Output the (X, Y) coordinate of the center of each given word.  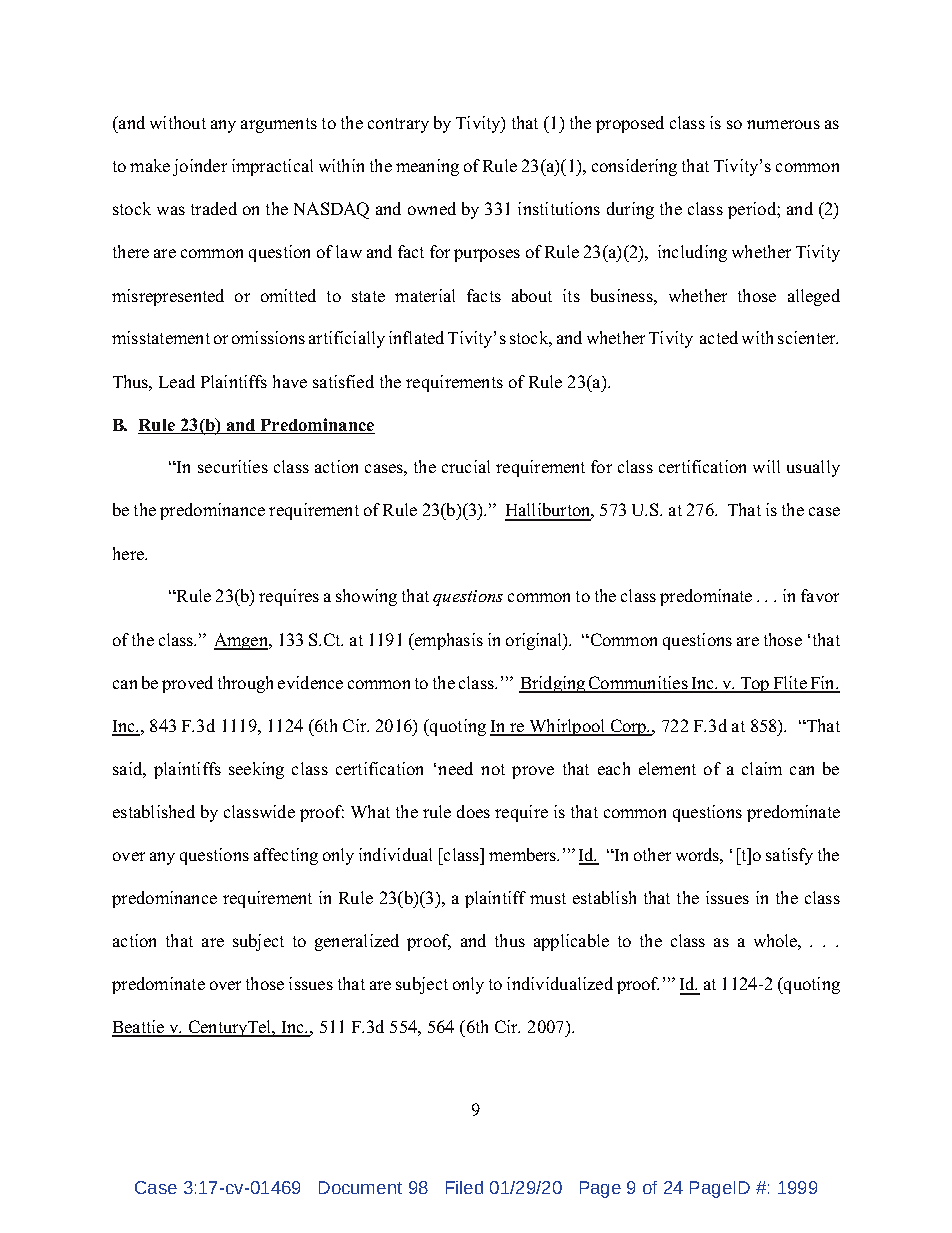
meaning (427, 167)
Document (360, 1187)
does (473, 811)
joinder (200, 167)
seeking (256, 770)
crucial (466, 466)
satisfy (789, 856)
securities (233, 466)
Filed (464, 1187)
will (766, 466)
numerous (783, 124)
